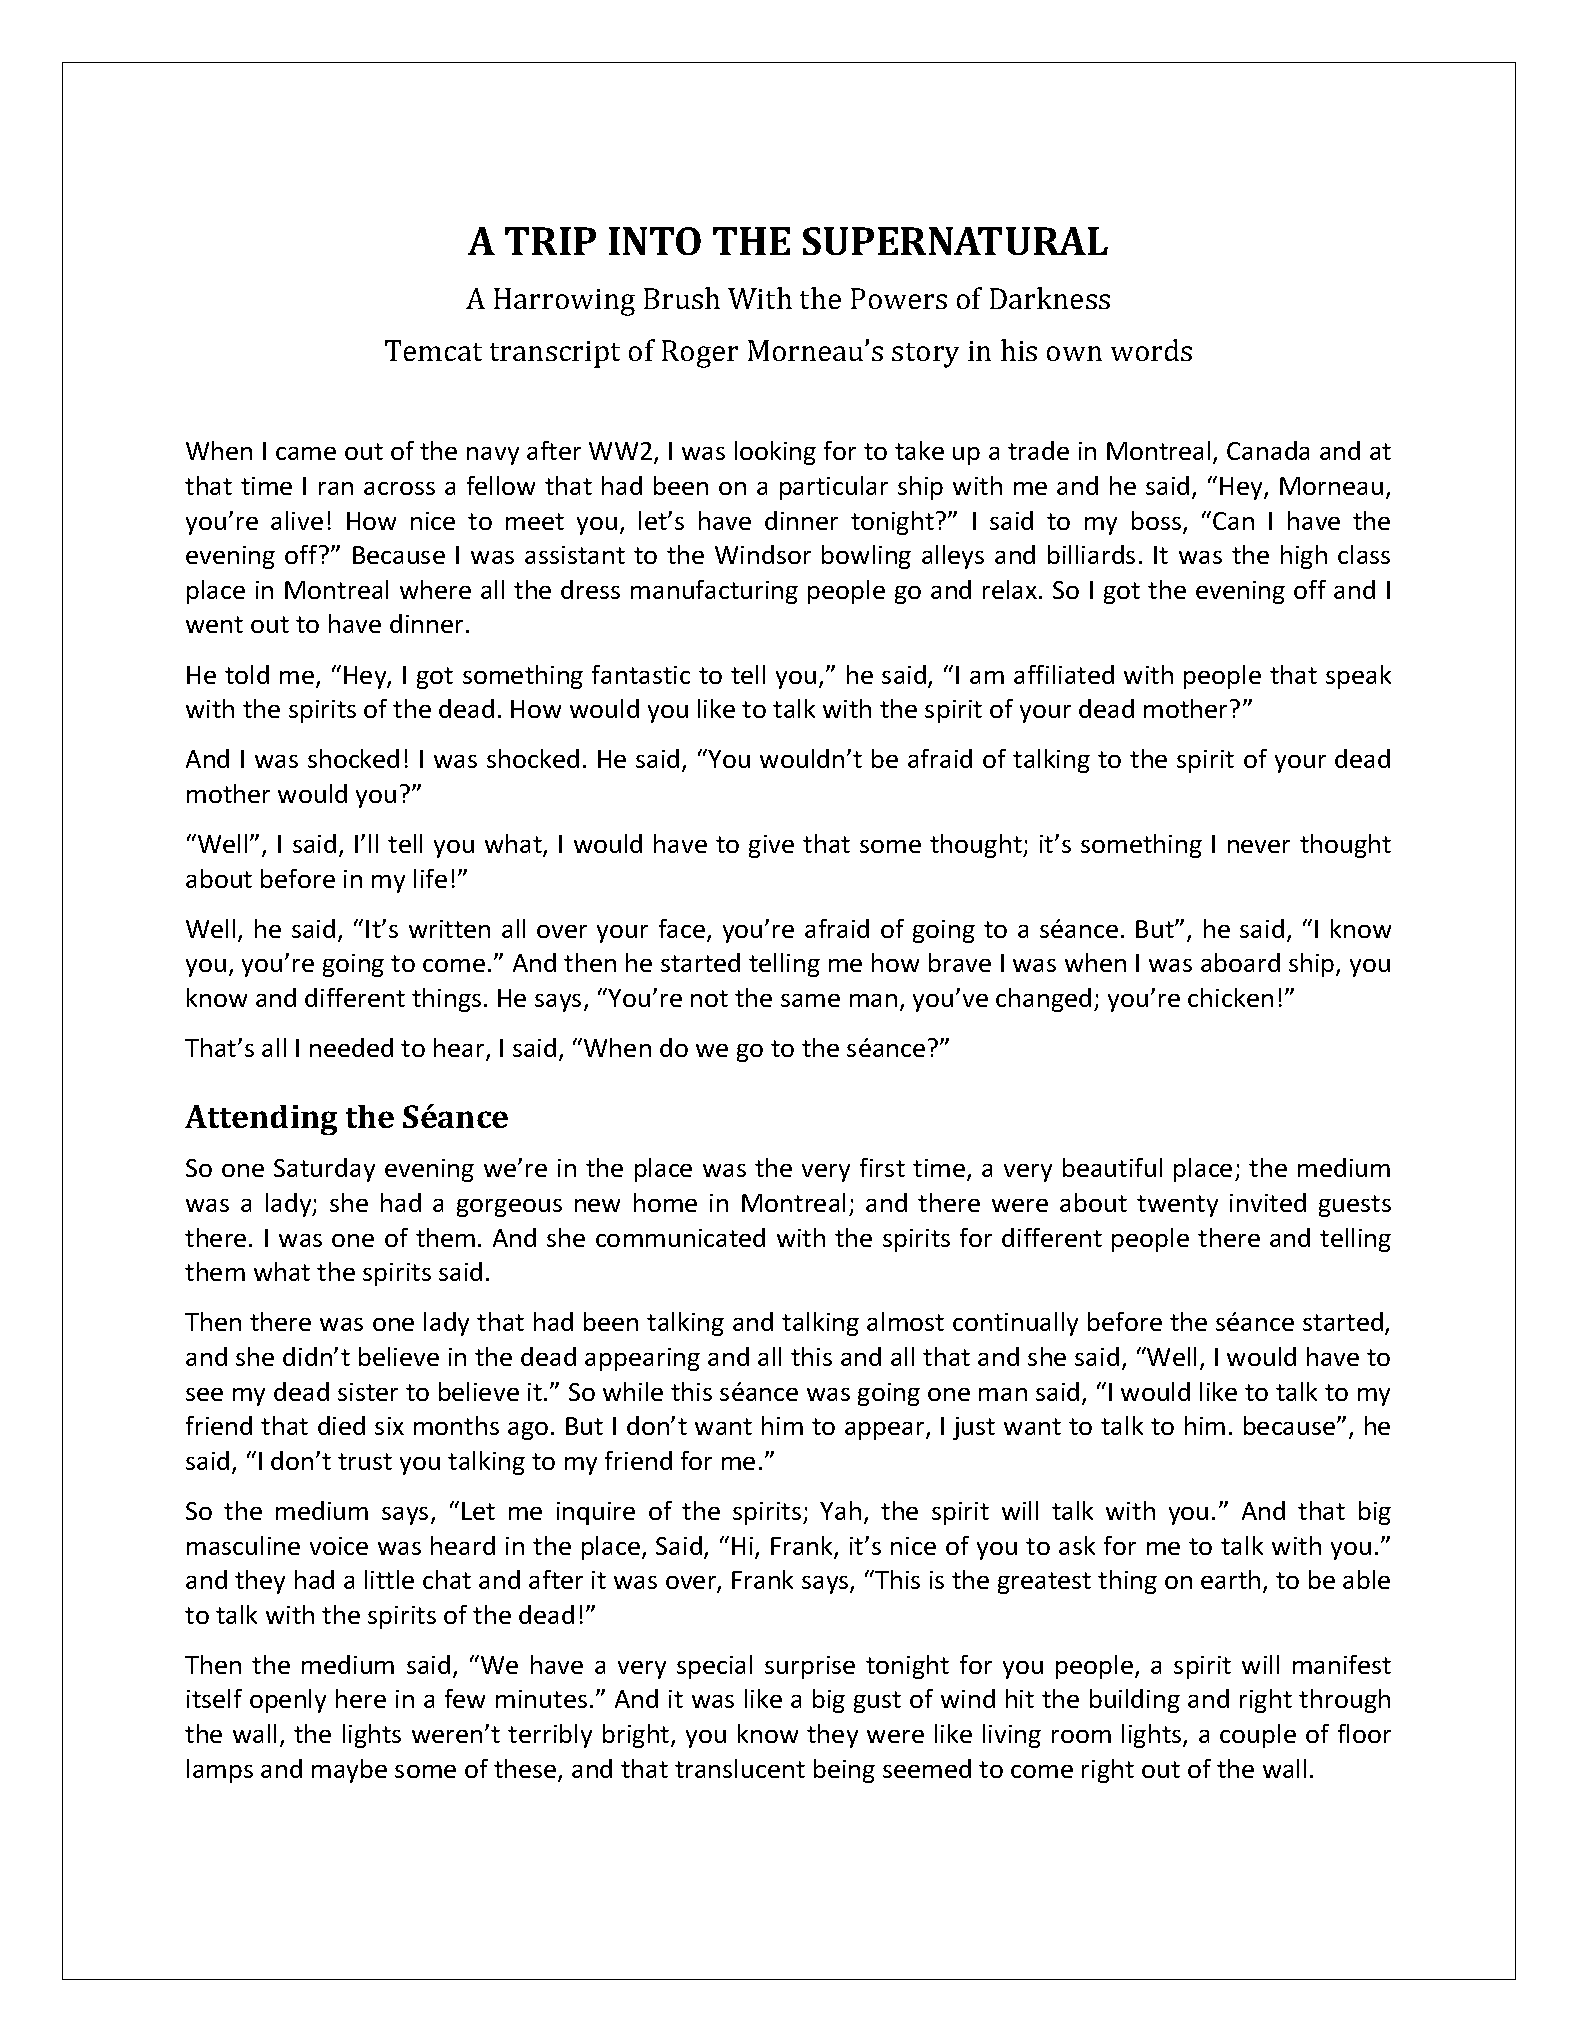 This document has width=1578, height=2042. I want to click on give, so click(771, 846).
